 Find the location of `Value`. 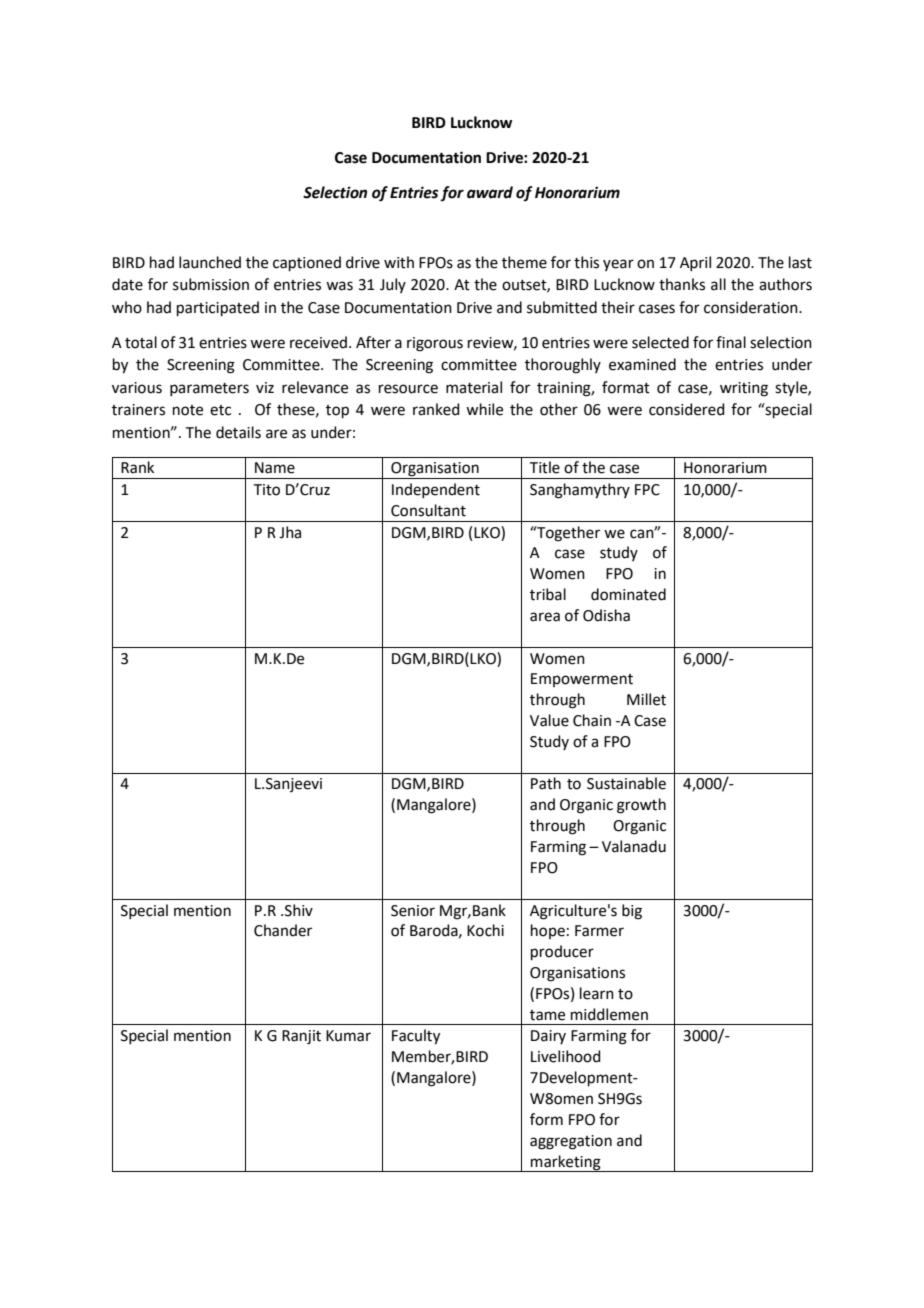

Value is located at coordinates (549, 720).
